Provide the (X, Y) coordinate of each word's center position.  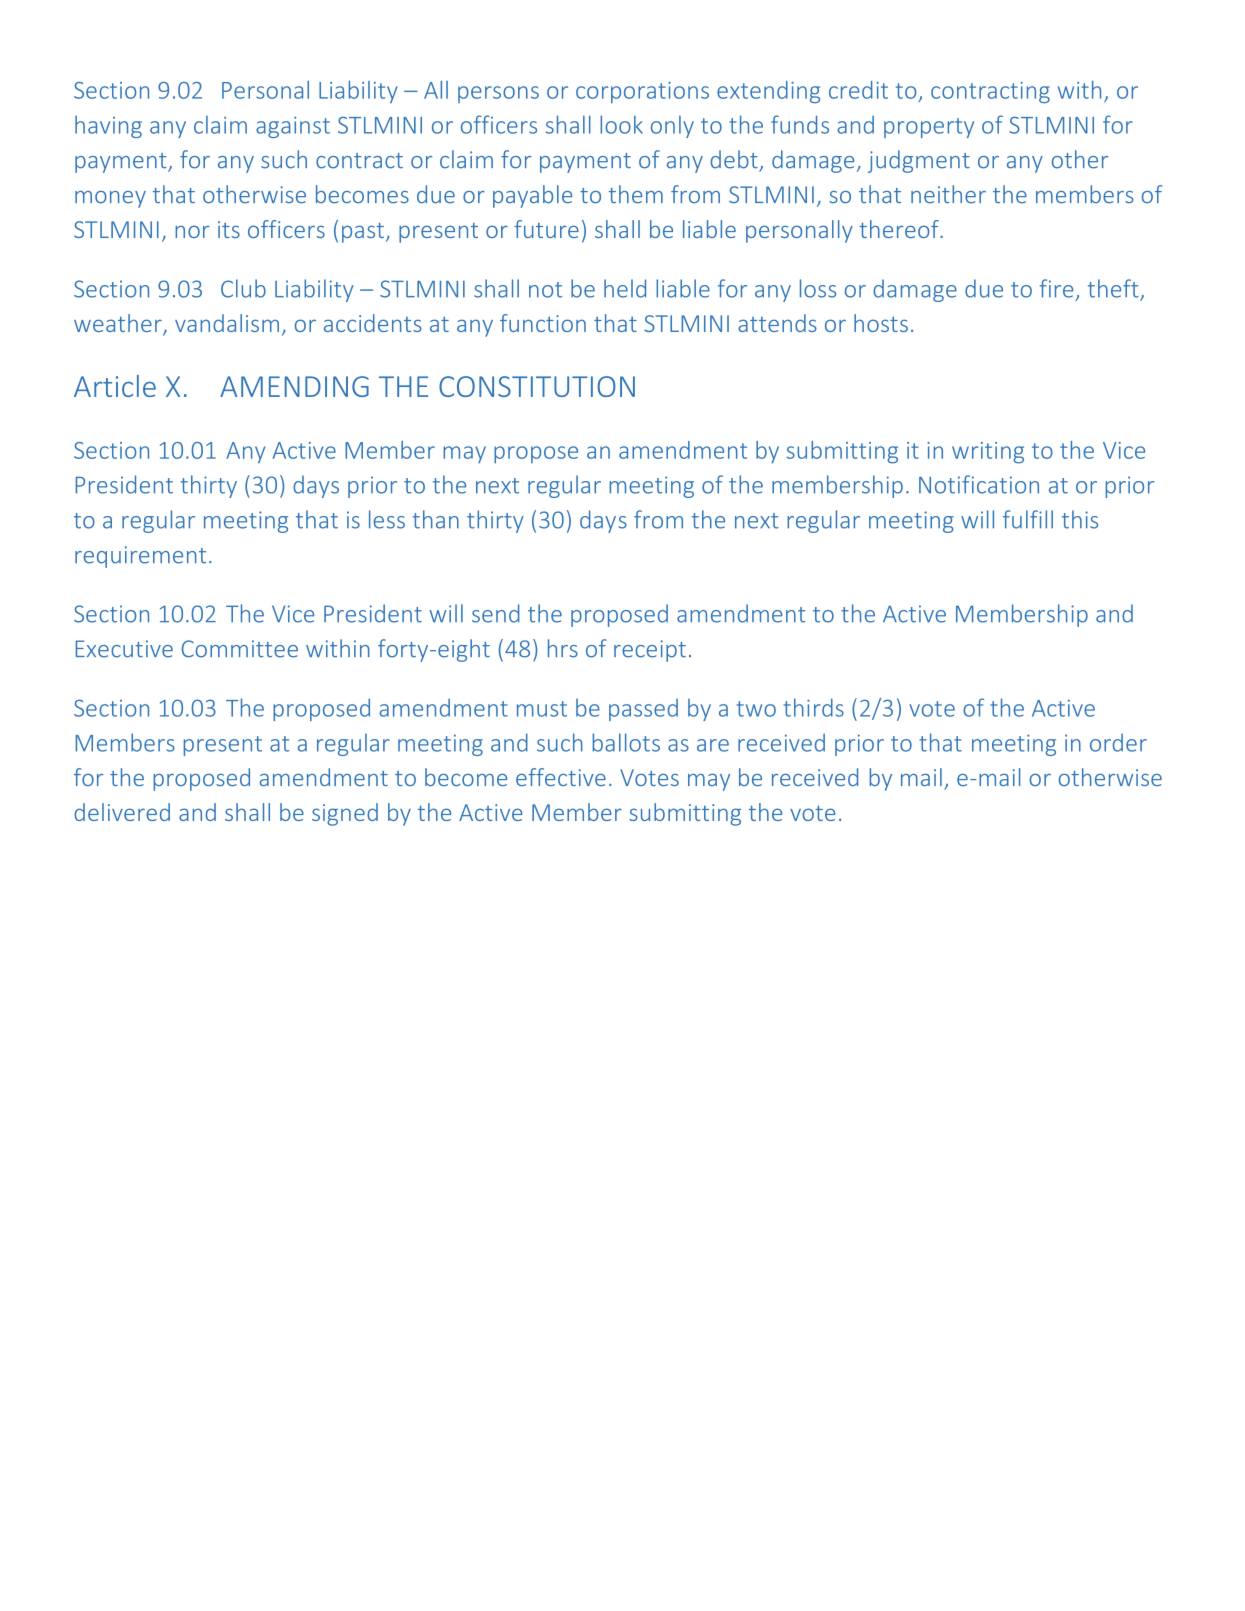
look (621, 124)
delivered (122, 812)
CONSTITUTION (537, 386)
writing (988, 453)
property (929, 128)
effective (561, 777)
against (293, 127)
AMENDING (294, 386)
